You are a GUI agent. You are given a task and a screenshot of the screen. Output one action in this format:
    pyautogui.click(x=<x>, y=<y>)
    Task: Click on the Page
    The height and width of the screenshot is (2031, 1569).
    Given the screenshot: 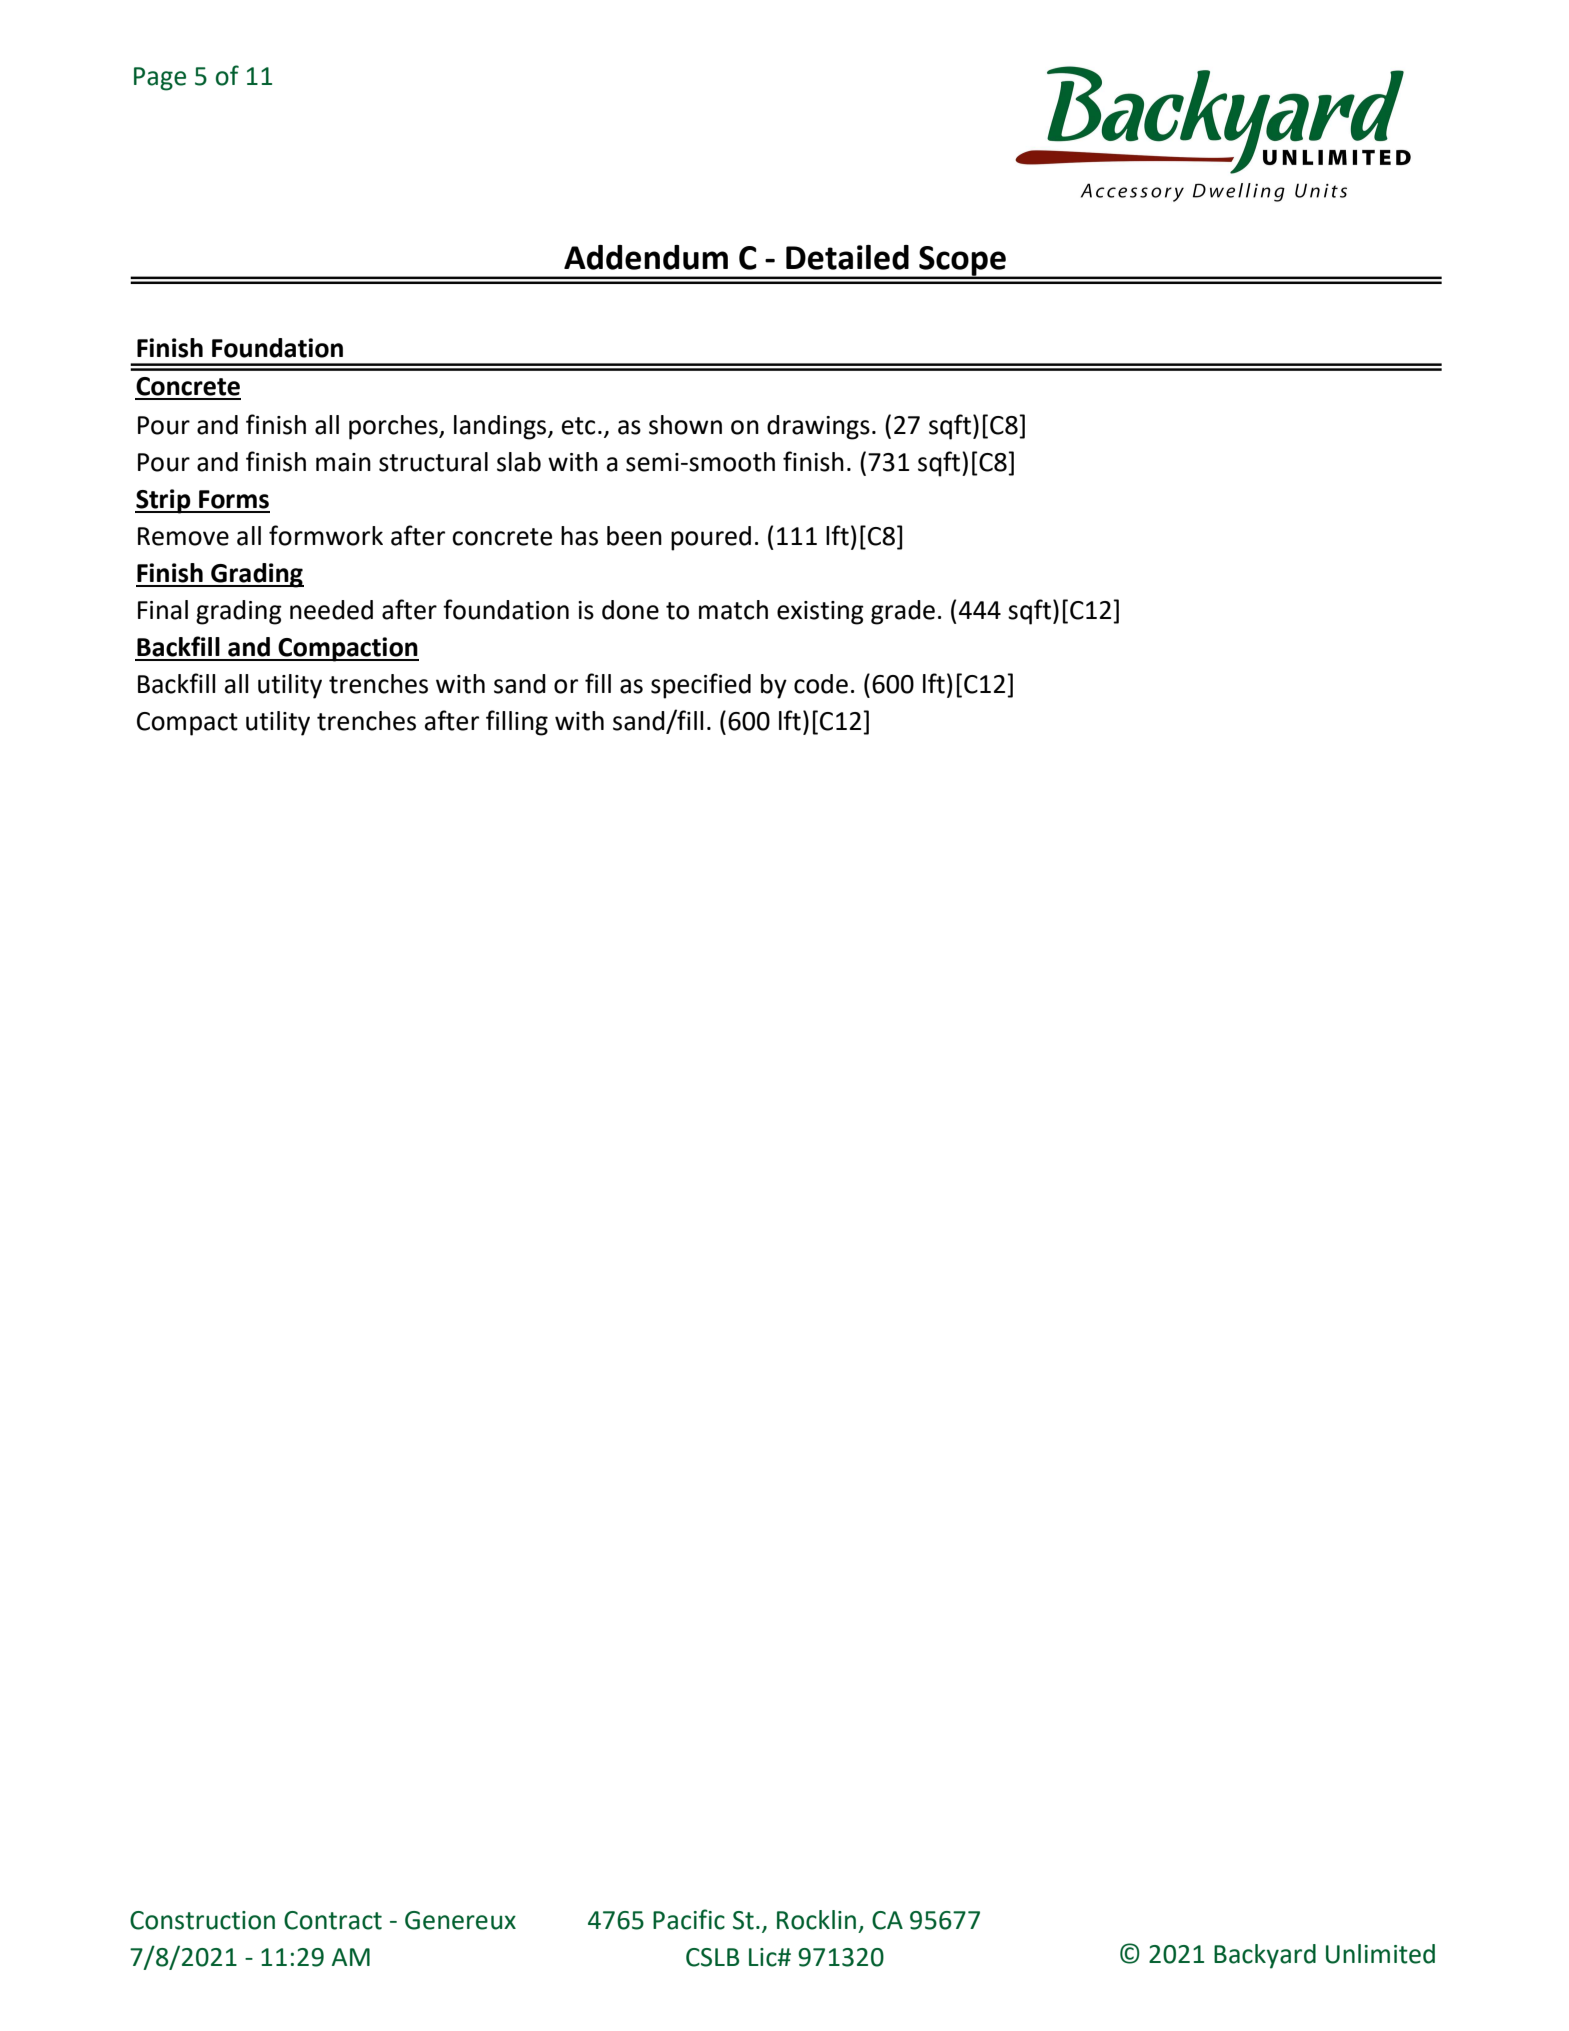 What is the action you would take?
    pyautogui.click(x=160, y=79)
